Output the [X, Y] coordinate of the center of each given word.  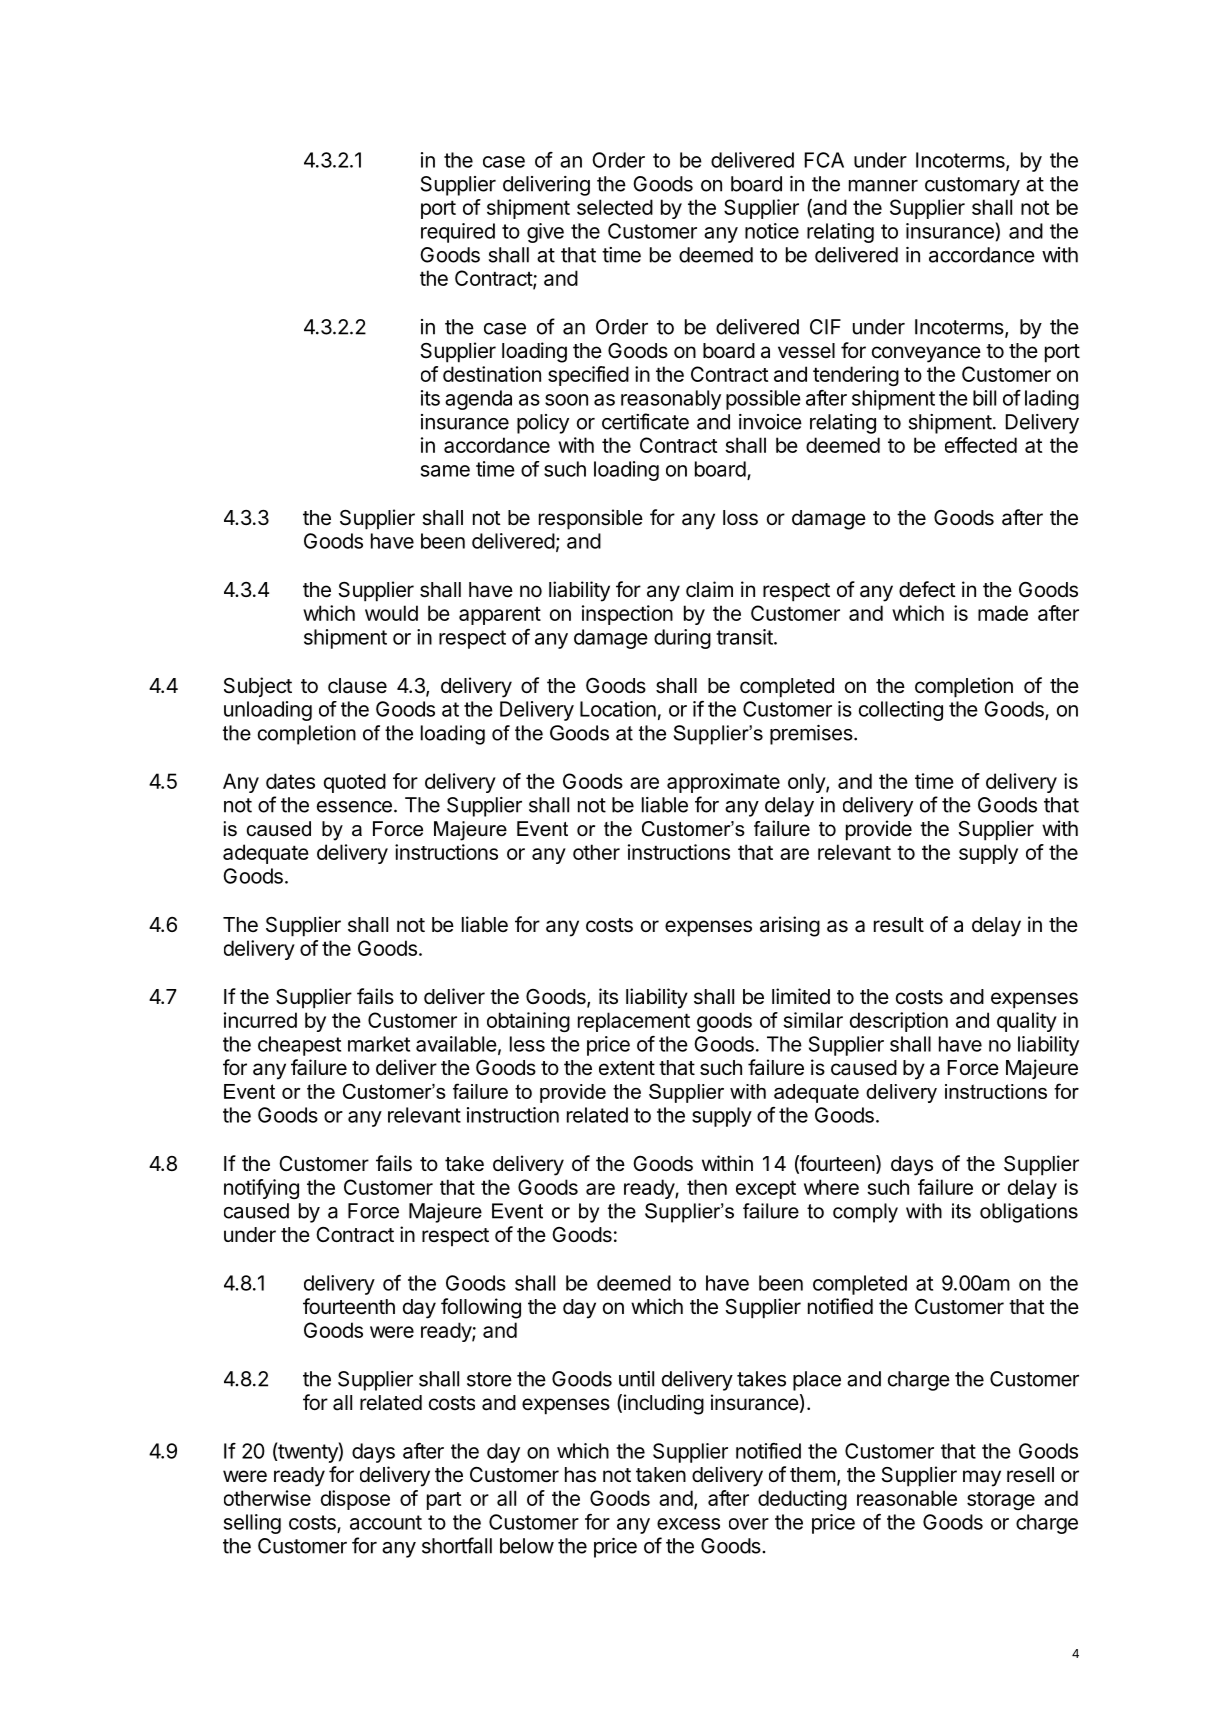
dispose [355, 1500]
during [682, 639]
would [391, 613]
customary [972, 186]
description [899, 1022]
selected [615, 207]
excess [688, 1524]
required [458, 233]
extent [627, 1068]
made [1003, 613]
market [379, 1044]
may [982, 1478]
